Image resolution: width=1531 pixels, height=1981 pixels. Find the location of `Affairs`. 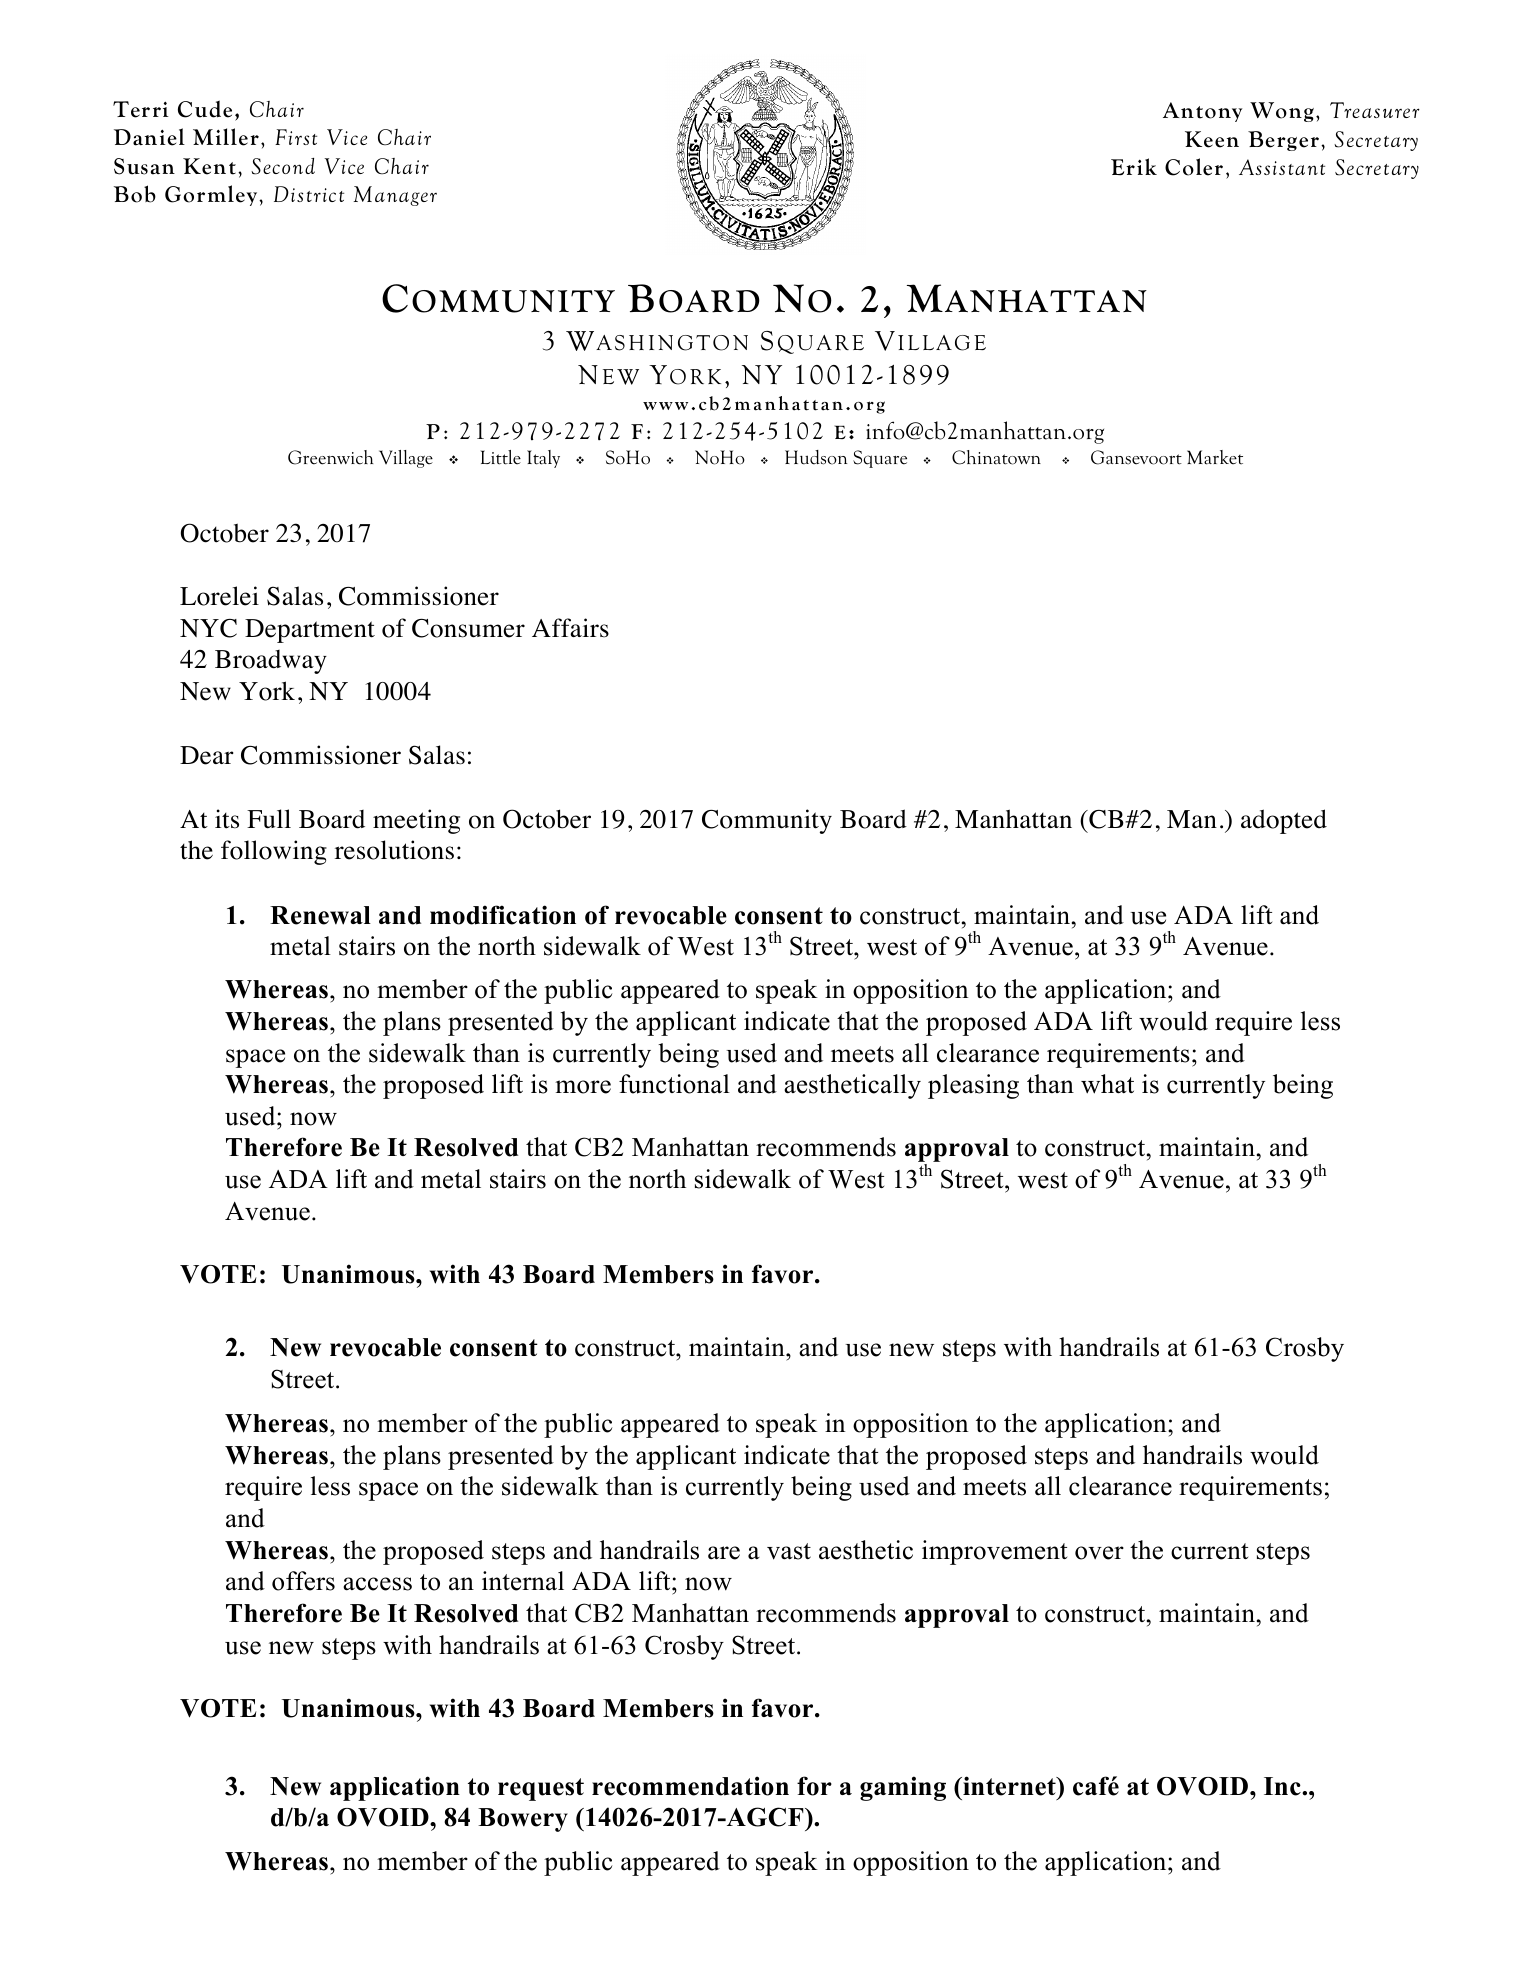

Affairs is located at coordinates (570, 628).
